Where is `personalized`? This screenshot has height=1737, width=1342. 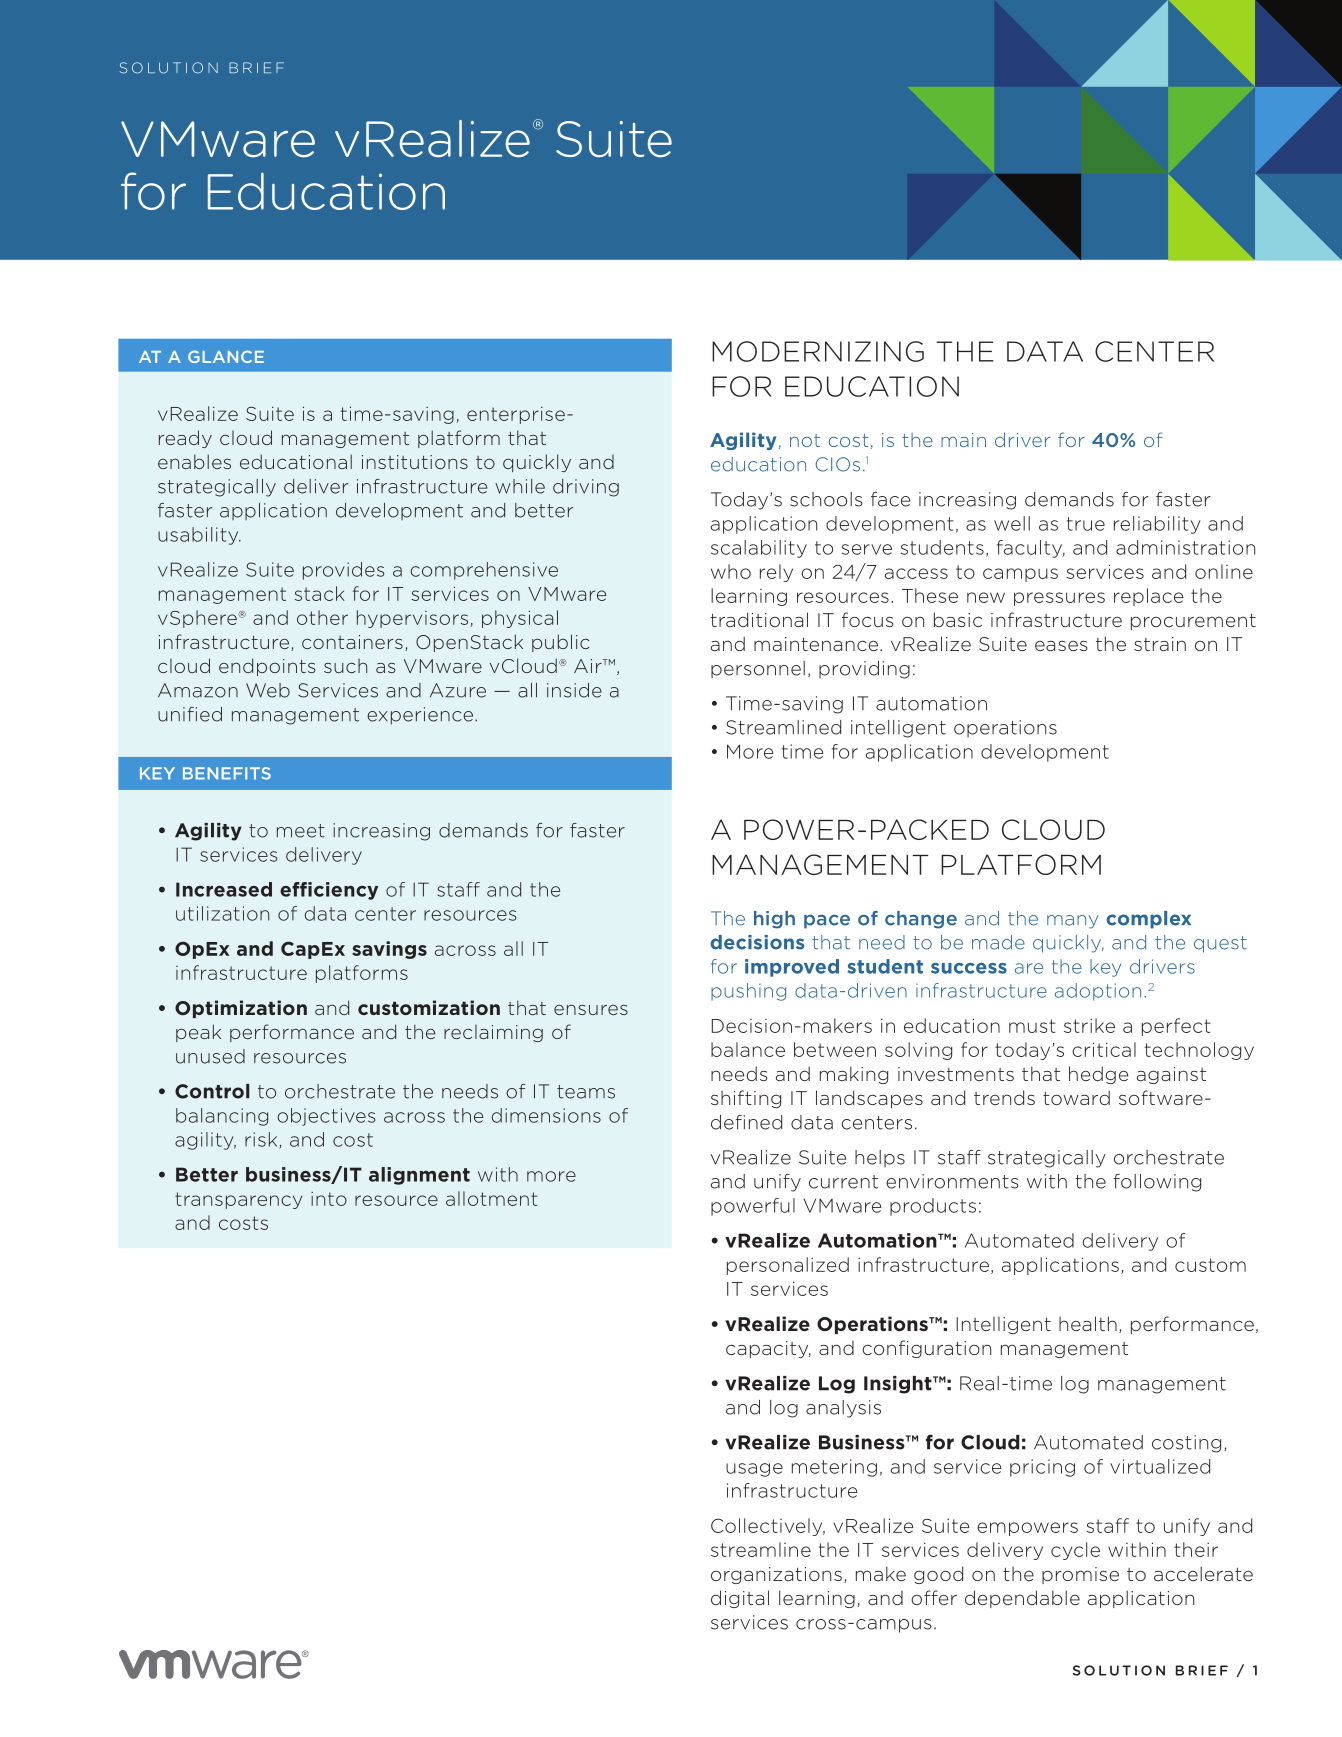 personalized is located at coordinates (788, 1266).
